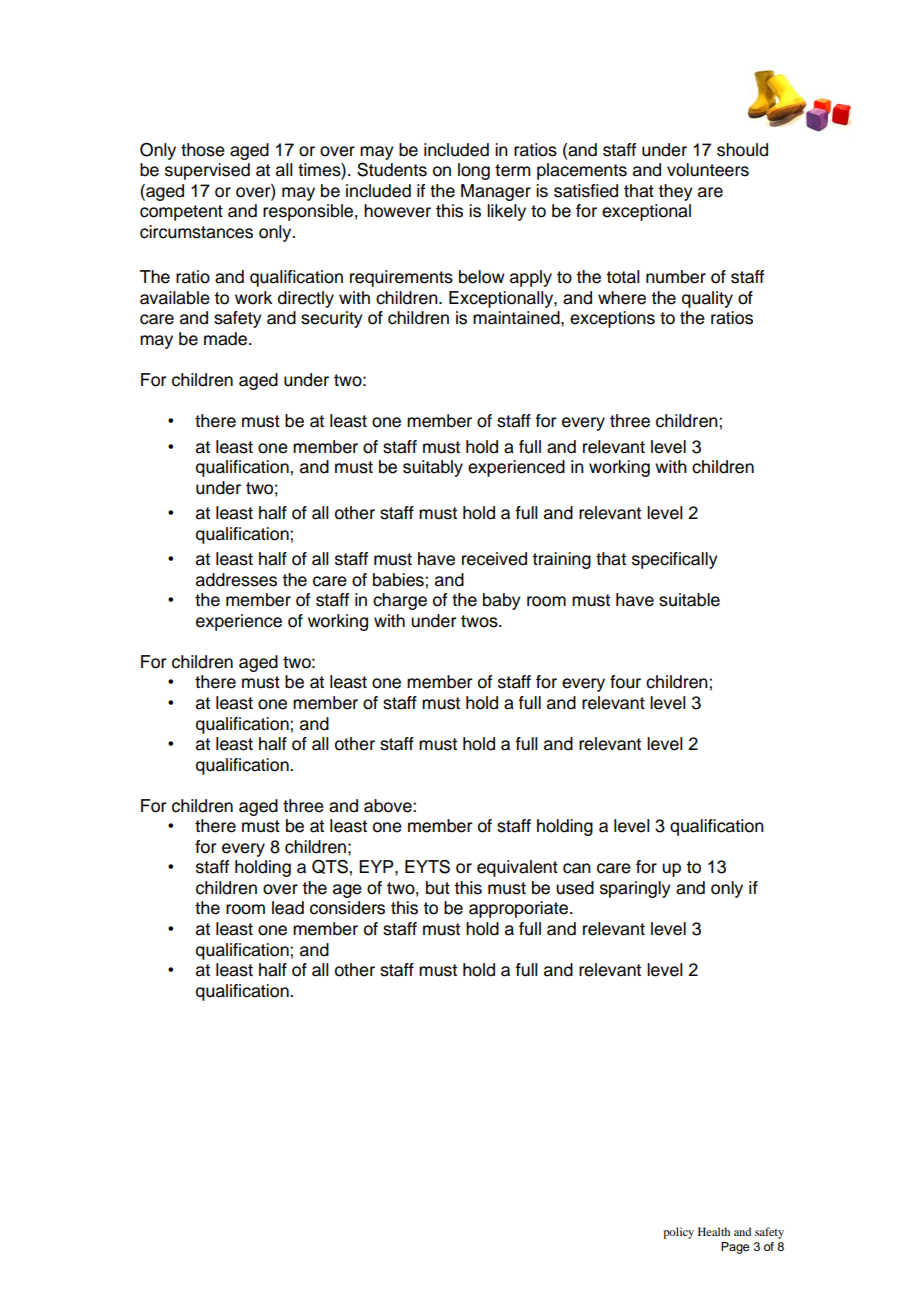 The height and width of the screenshot is (1308, 924). Describe the element at coordinates (474, 171) in the screenshot. I see `long` at that location.
